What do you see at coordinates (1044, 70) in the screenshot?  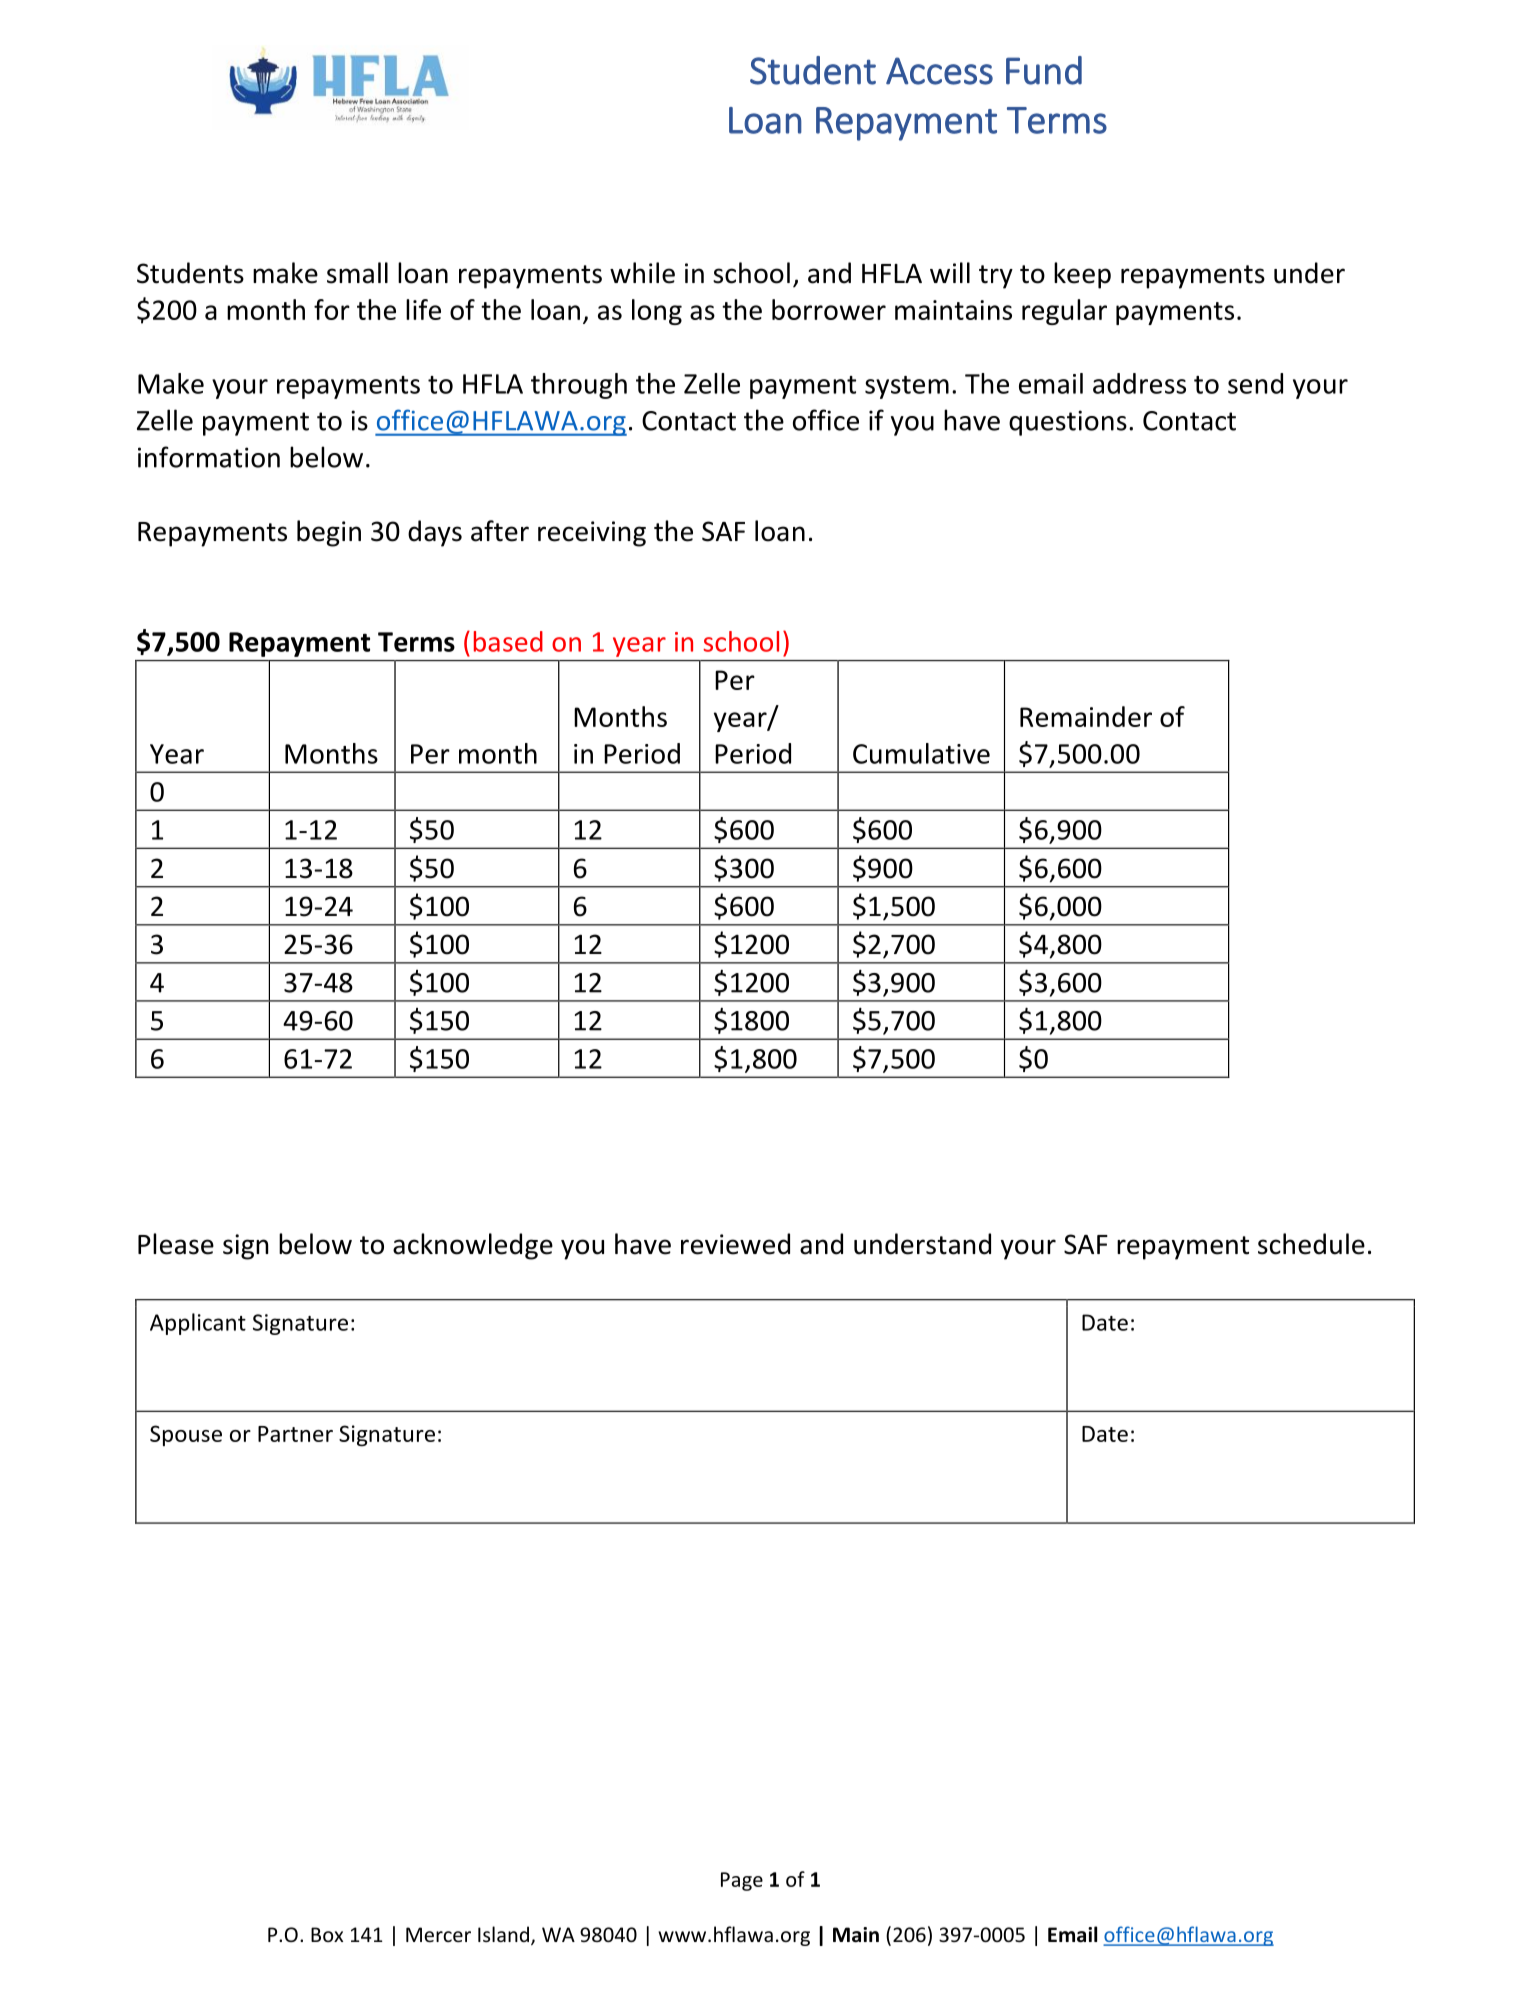 I see `Fund` at bounding box center [1044, 70].
